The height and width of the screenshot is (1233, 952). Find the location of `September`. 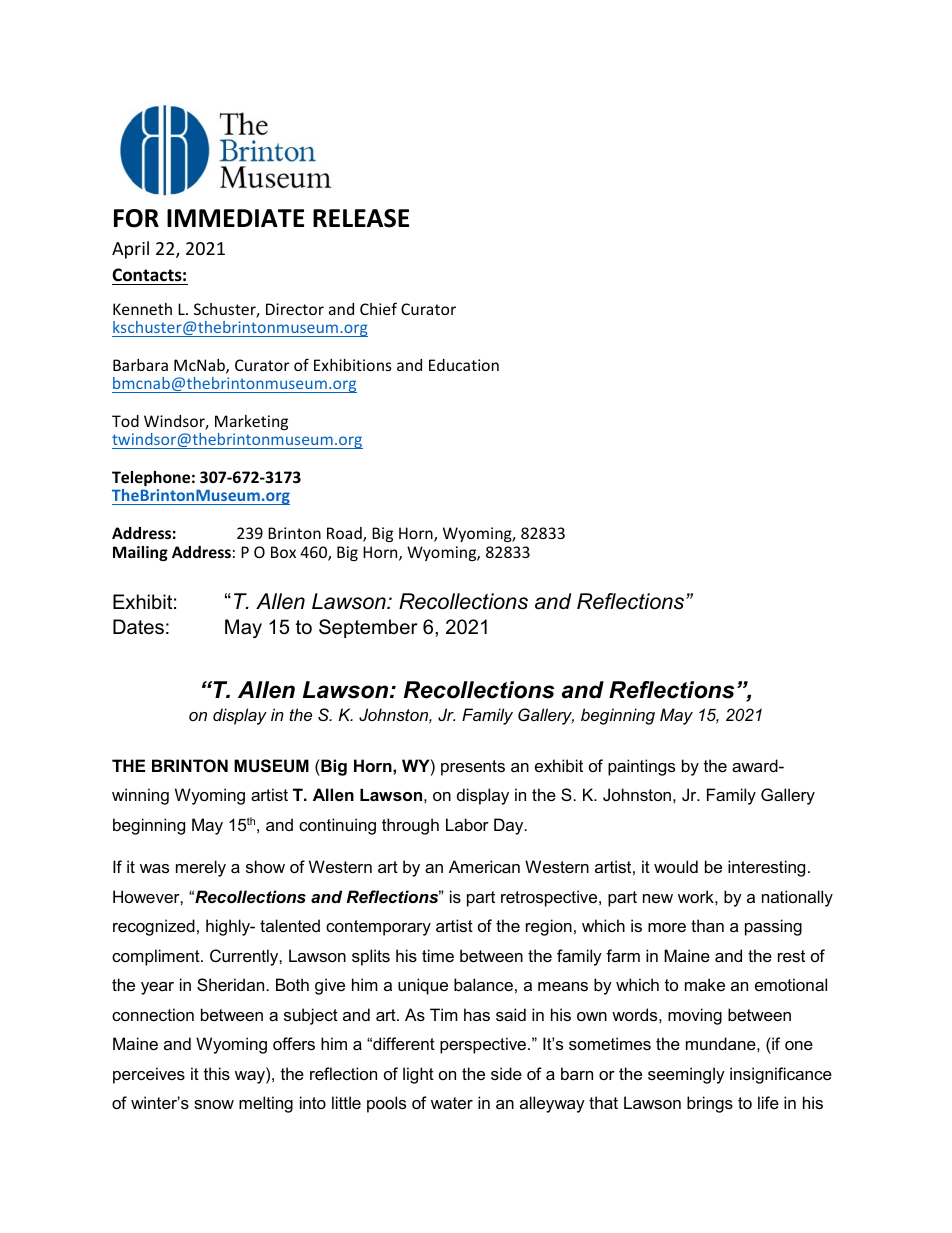

September is located at coordinates (368, 628).
